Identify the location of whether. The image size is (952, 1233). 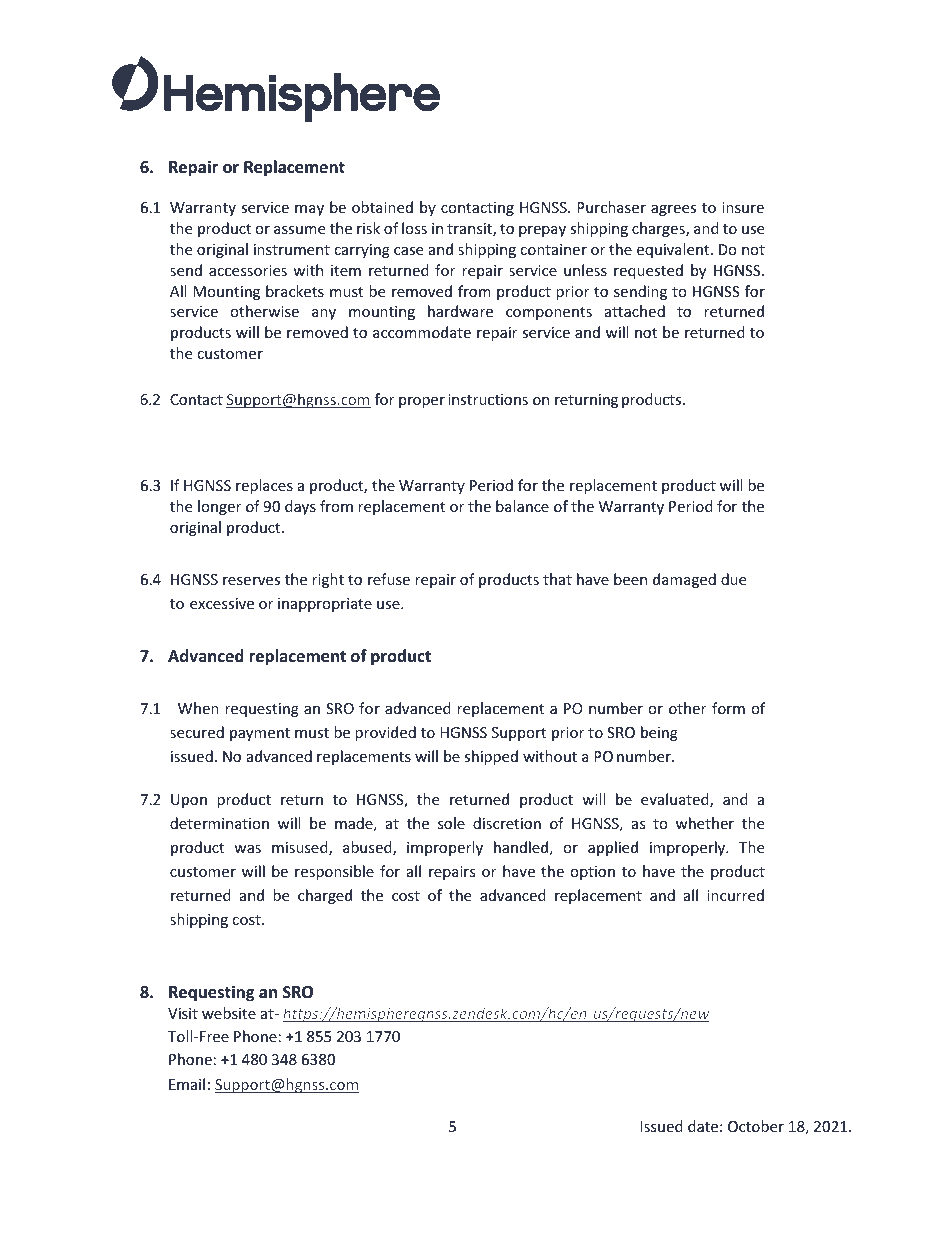
(705, 823).
